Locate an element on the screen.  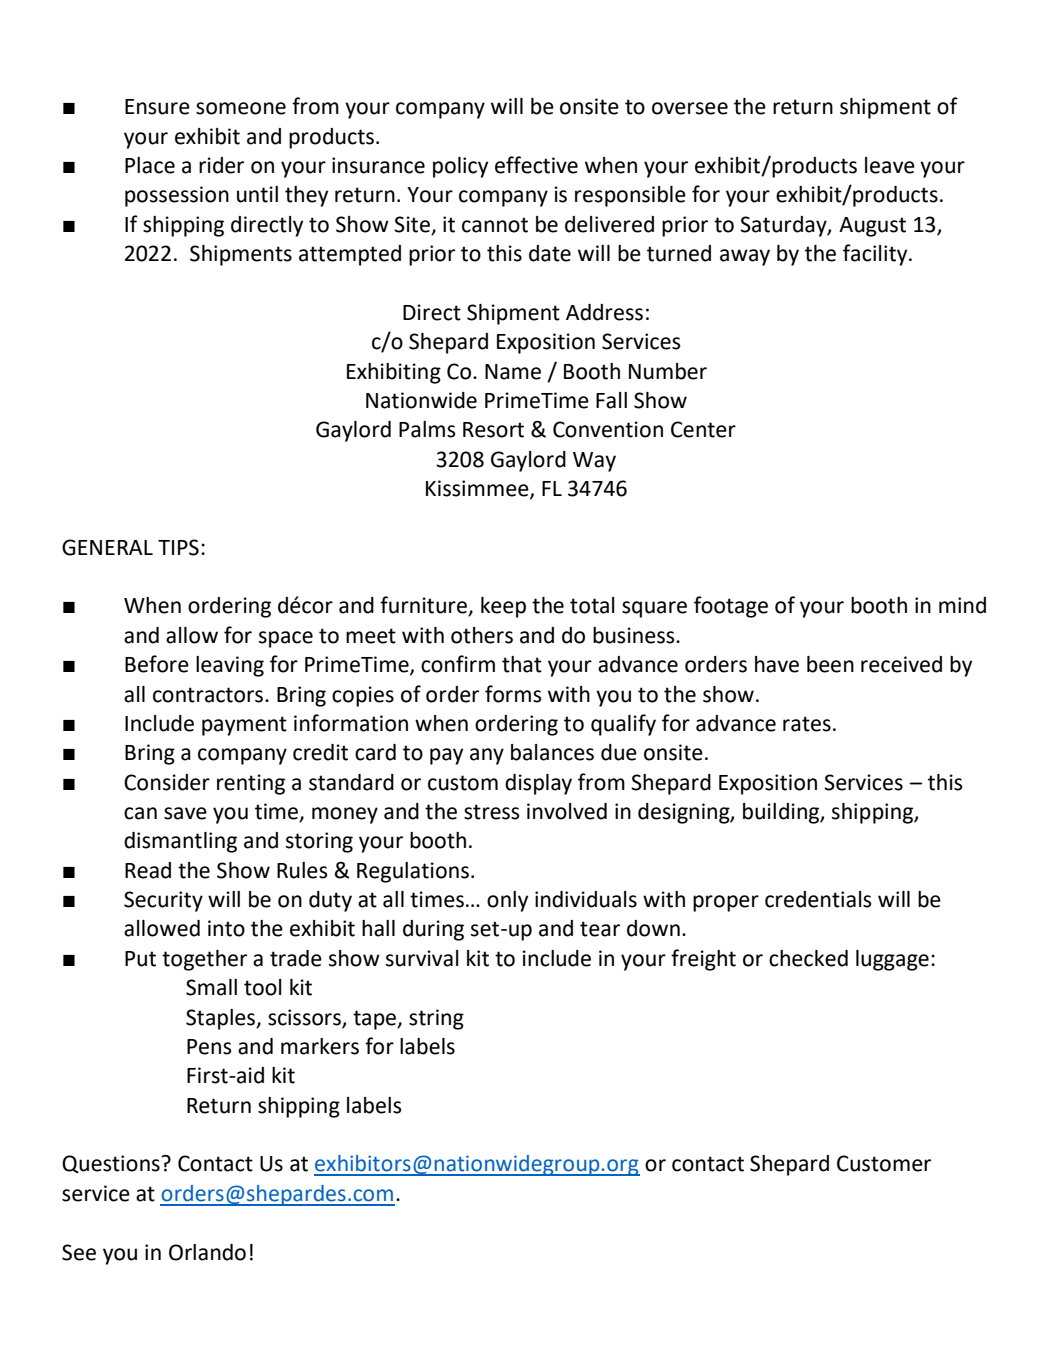
effective is located at coordinates (536, 165).
